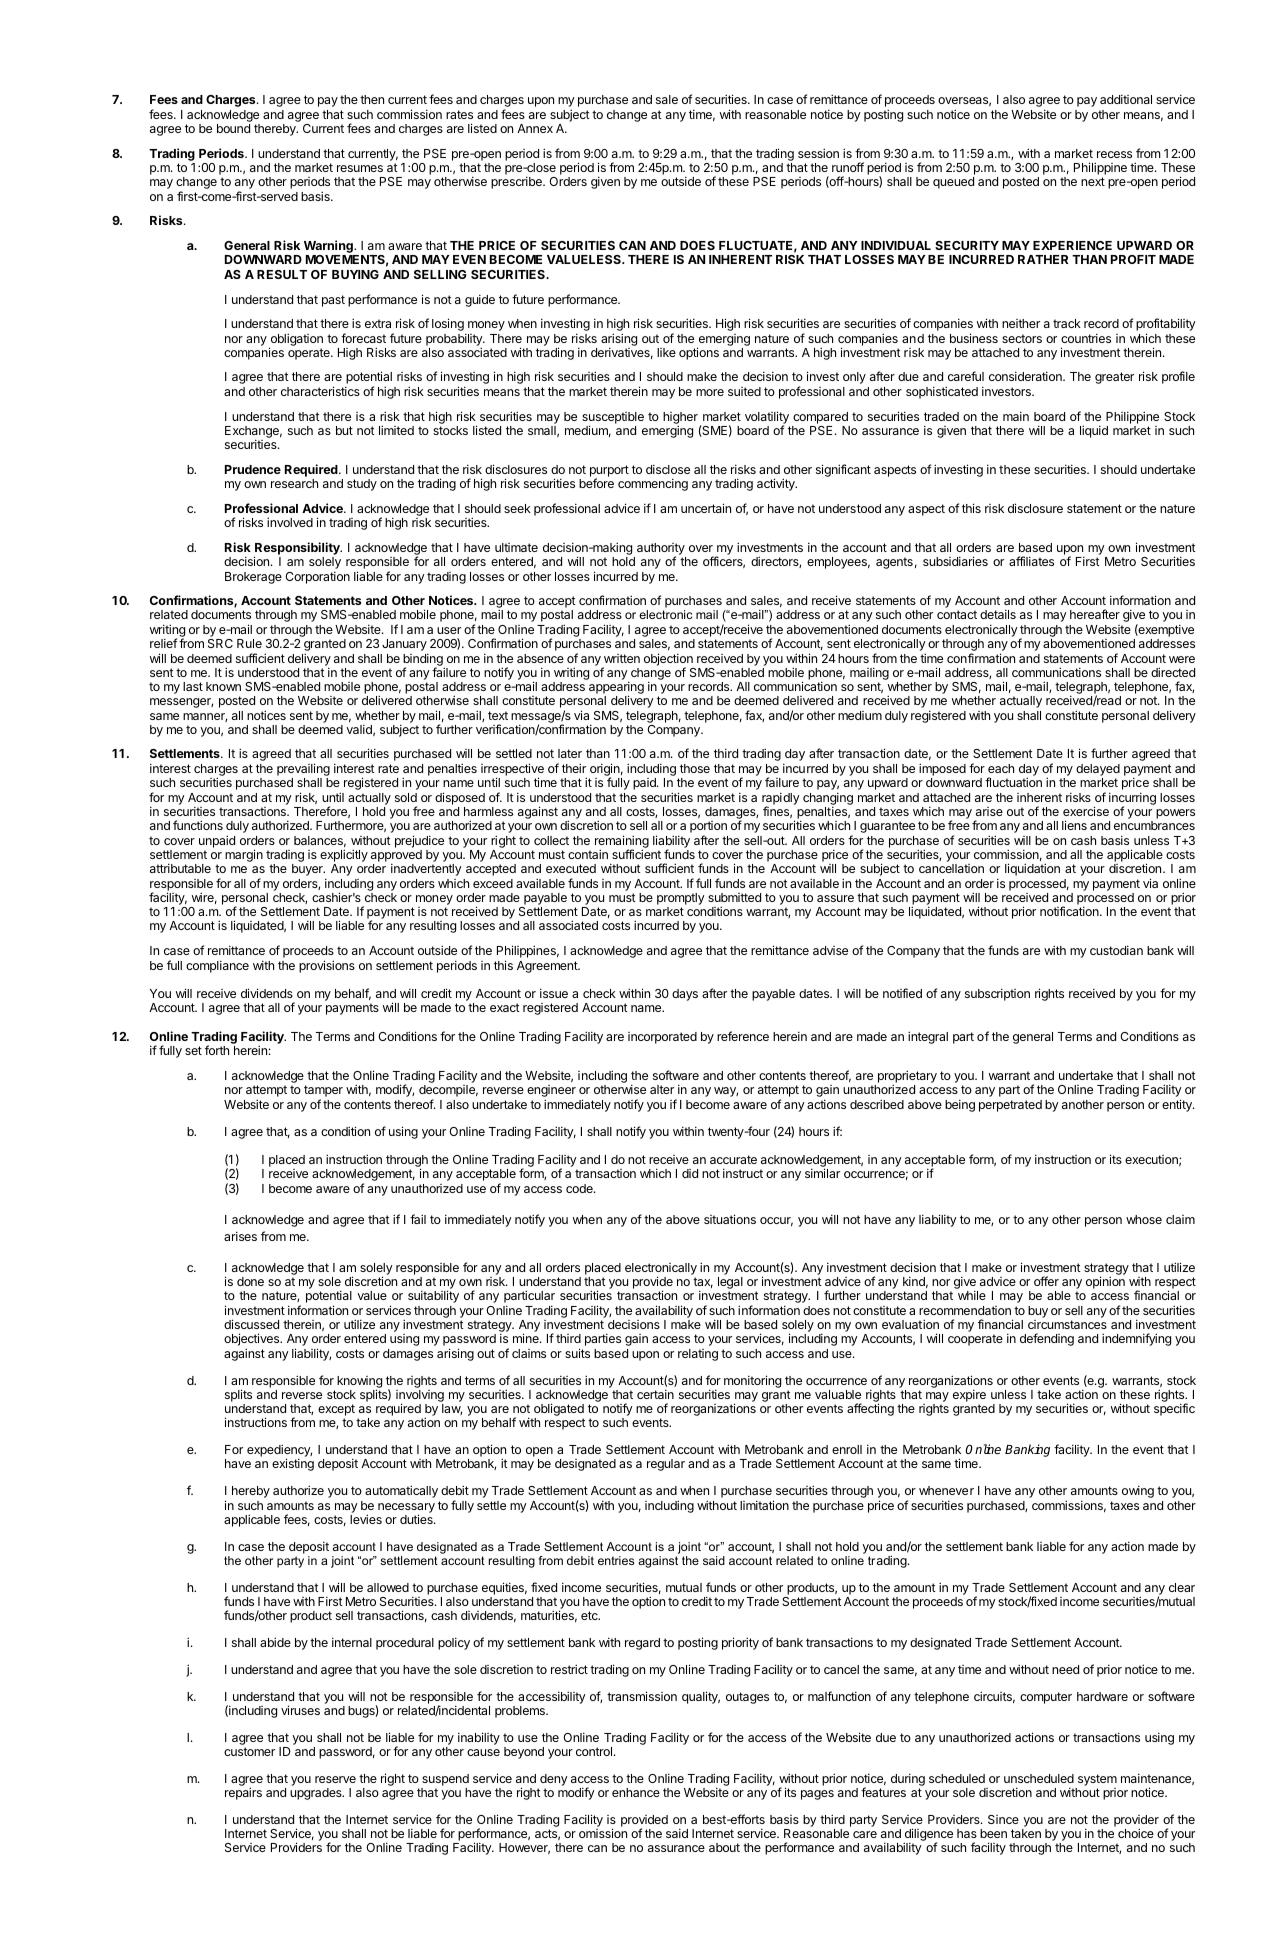  I want to click on days, so click(685, 995).
